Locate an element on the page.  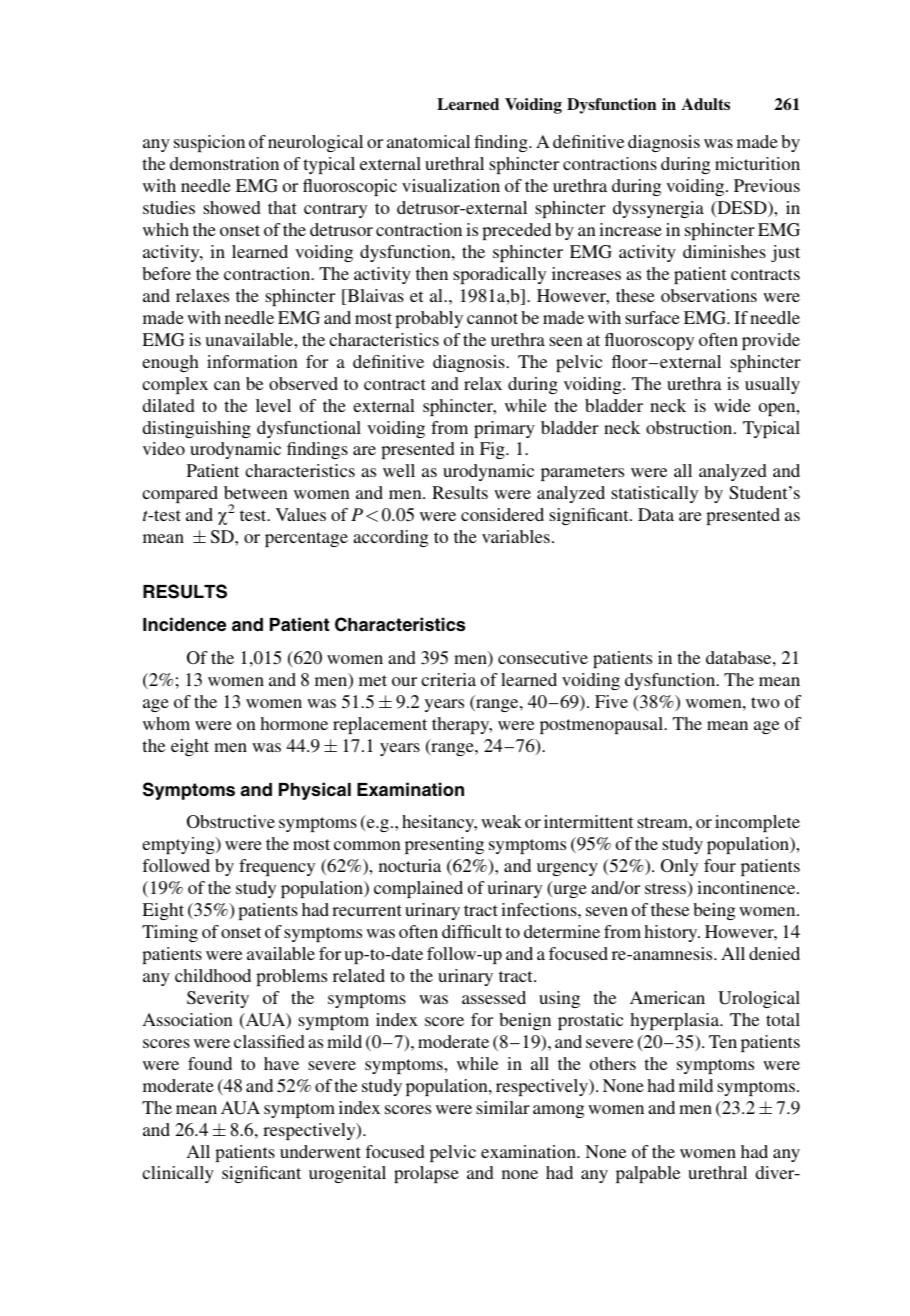
Incidence is located at coordinates (184, 624).
